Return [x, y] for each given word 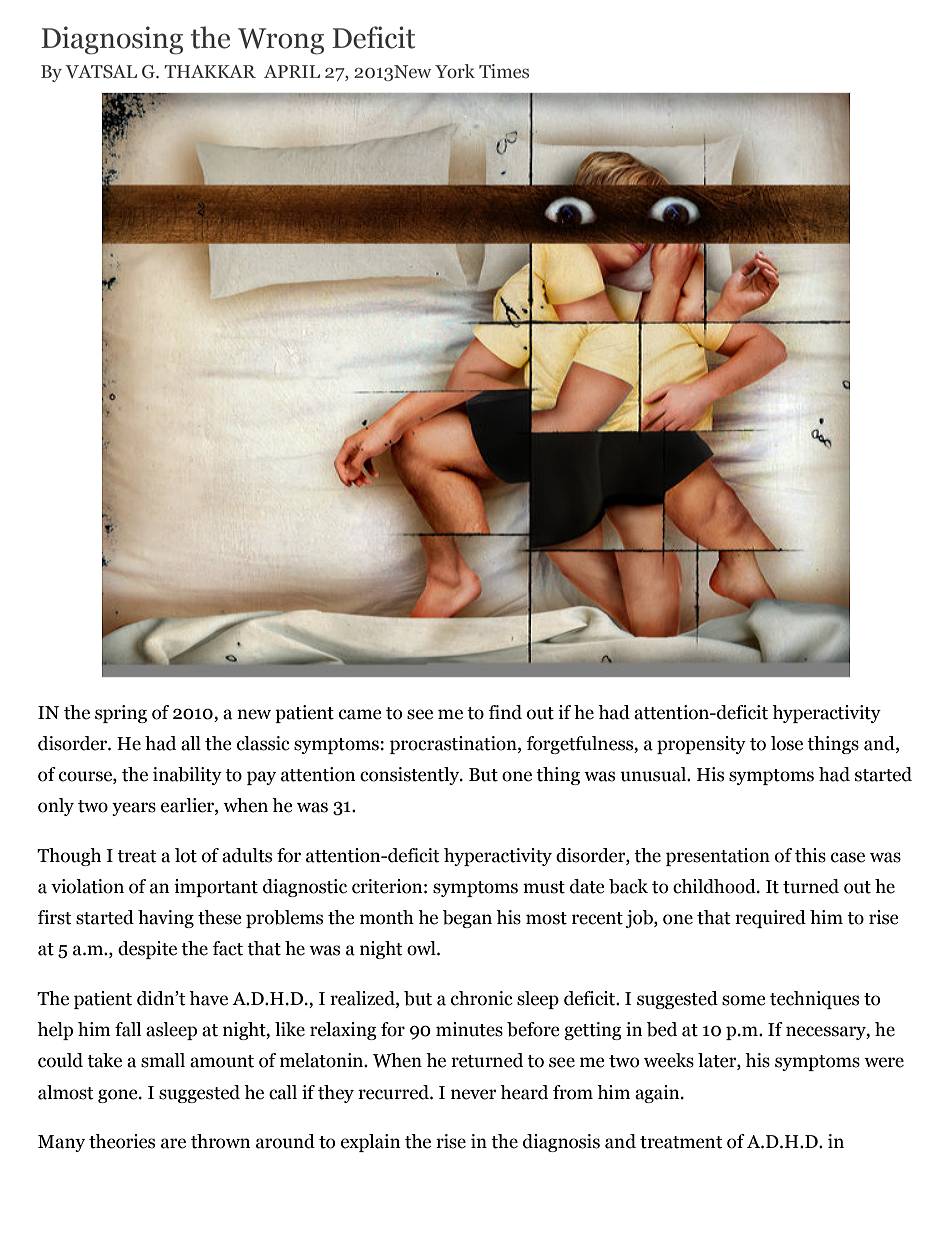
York [455, 71]
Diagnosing [112, 40]
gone [119, 1096]
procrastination [454, 745]
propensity [701, 745]
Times [504, 71]
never [474, 1094]
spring [121, 714]
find [505, 712]
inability [187, 776]
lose [787, 743]
